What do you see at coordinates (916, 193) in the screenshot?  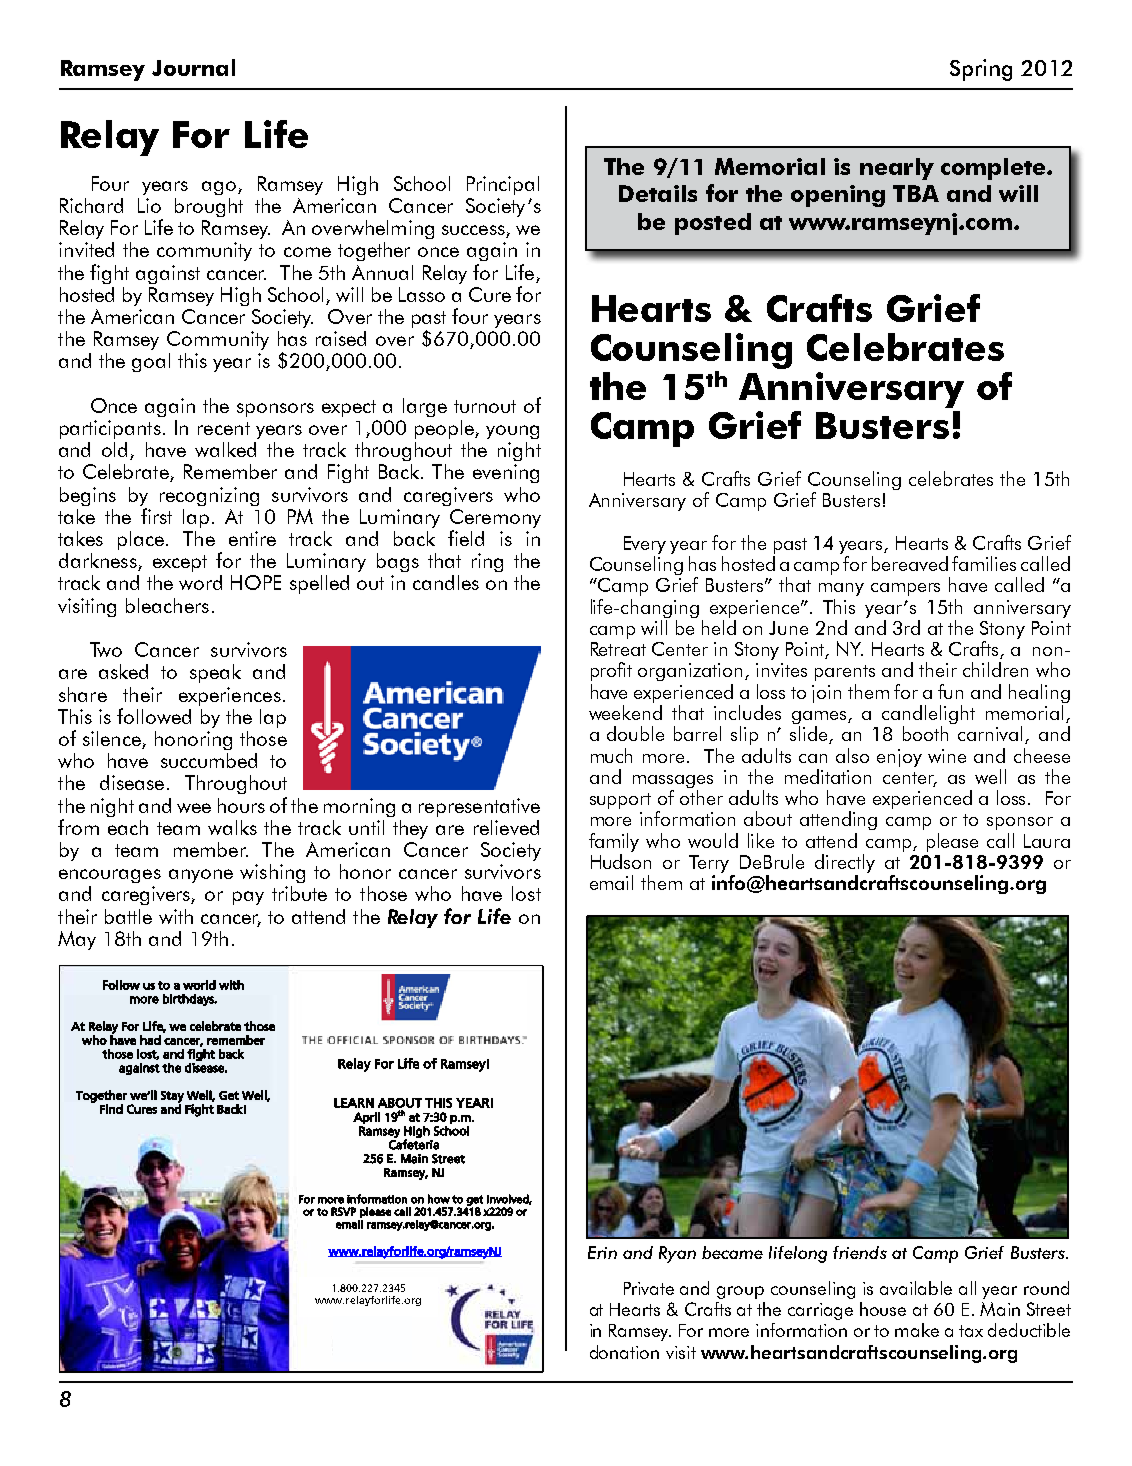 I see `TBA` at bounding box center [916, 193].
